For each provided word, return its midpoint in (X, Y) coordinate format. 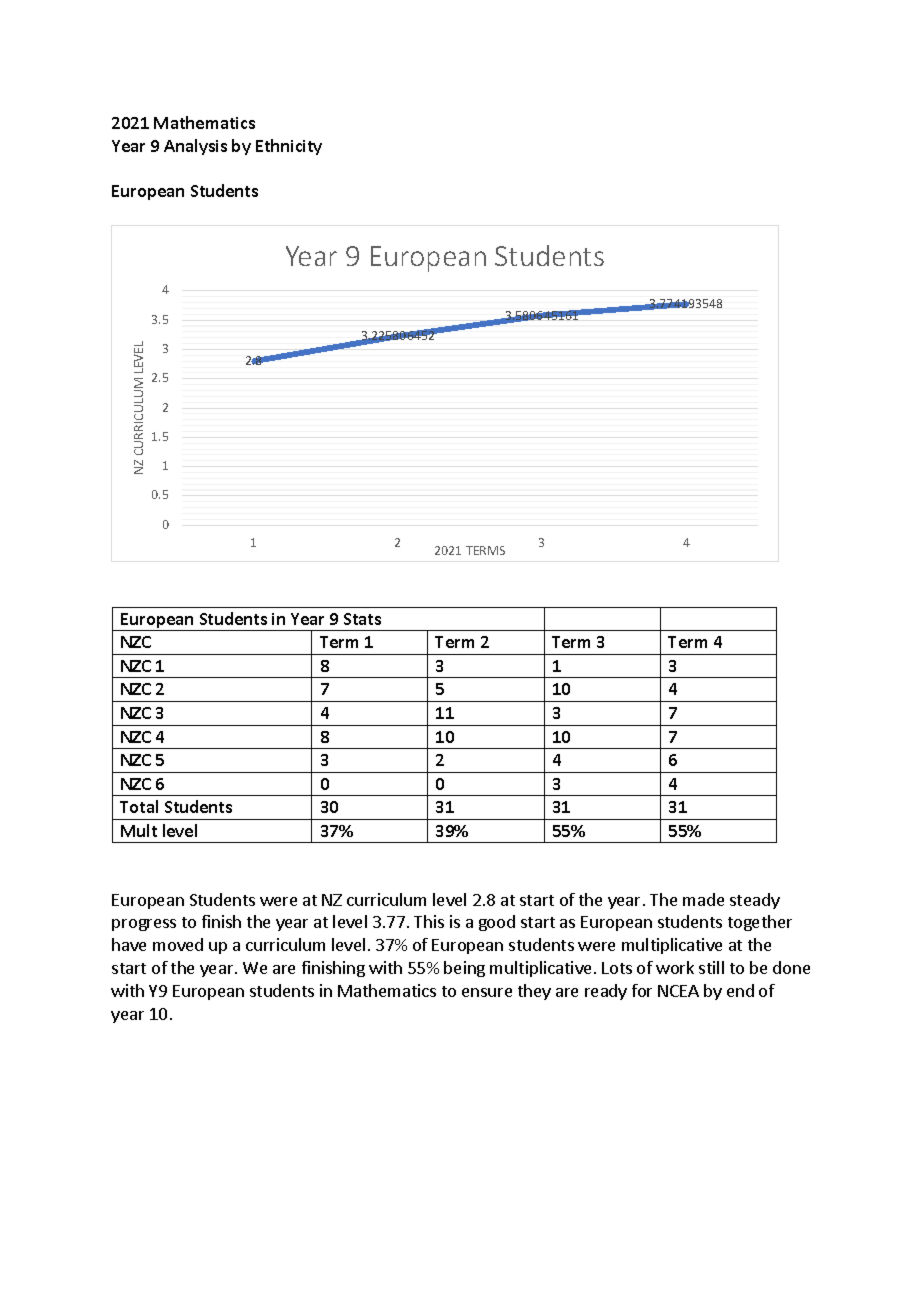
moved (178, 944)
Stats (362, 619)
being (464, 969)
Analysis (195, 147)
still (711, 967)
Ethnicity (289, 147)
